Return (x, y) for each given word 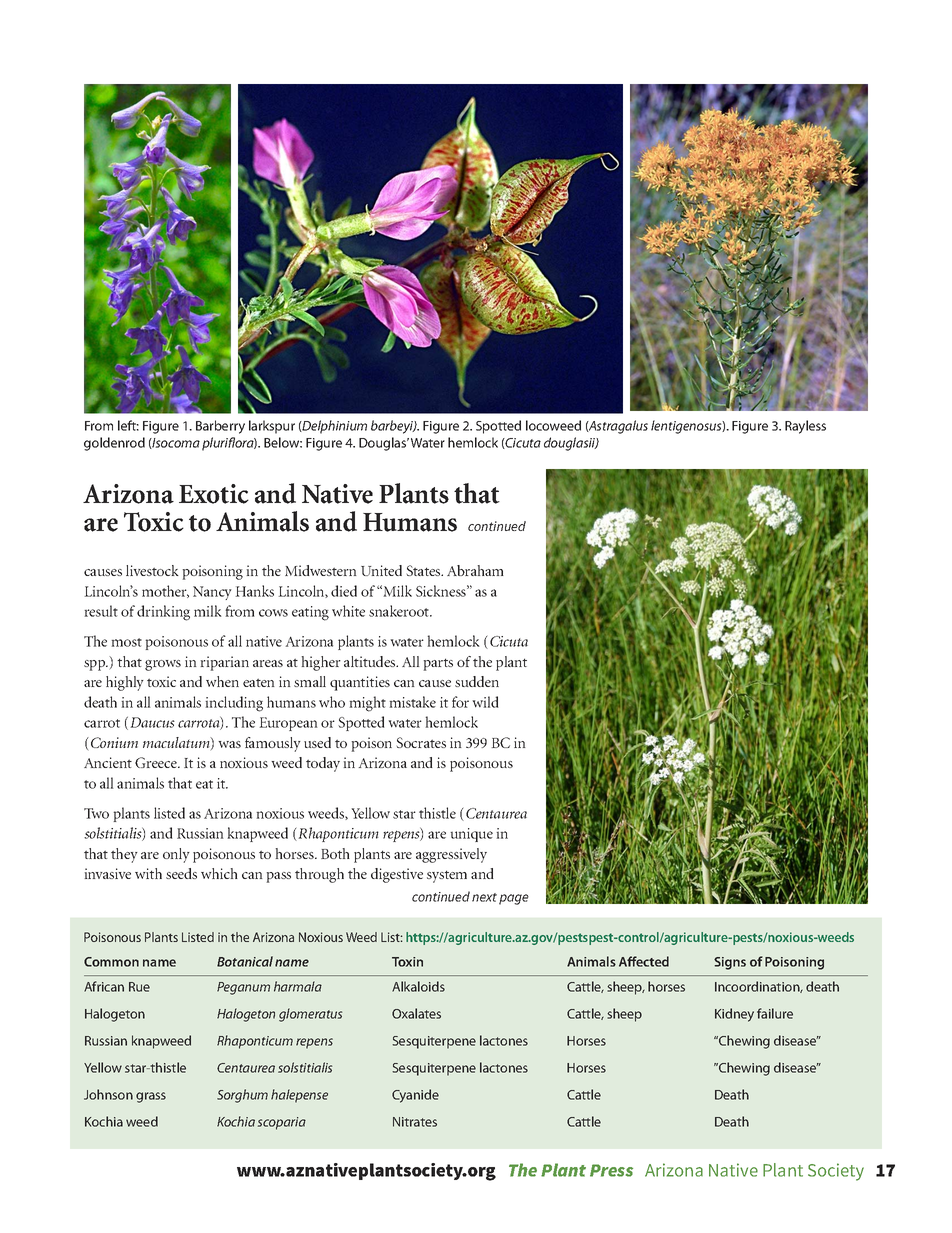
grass (151, 1097)
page (514, 899)
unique (472, 835)
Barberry (220, 427)
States (425, 570)
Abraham (475, 570)
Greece (157, 762)
